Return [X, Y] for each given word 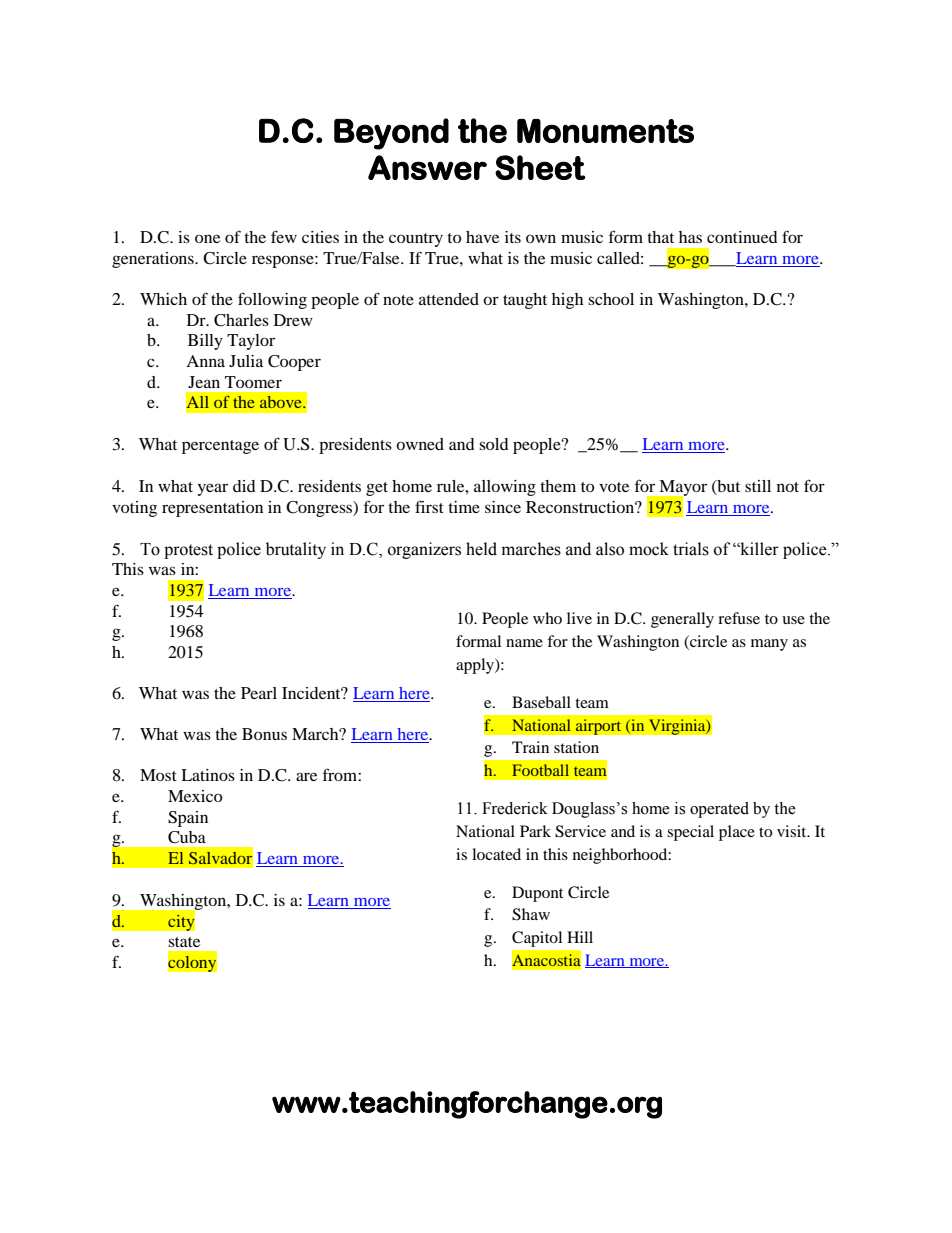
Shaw [531, 914]
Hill [580, 937]
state [184, 942]
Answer [427, 167]
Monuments [605, 131]
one [207, 238]
